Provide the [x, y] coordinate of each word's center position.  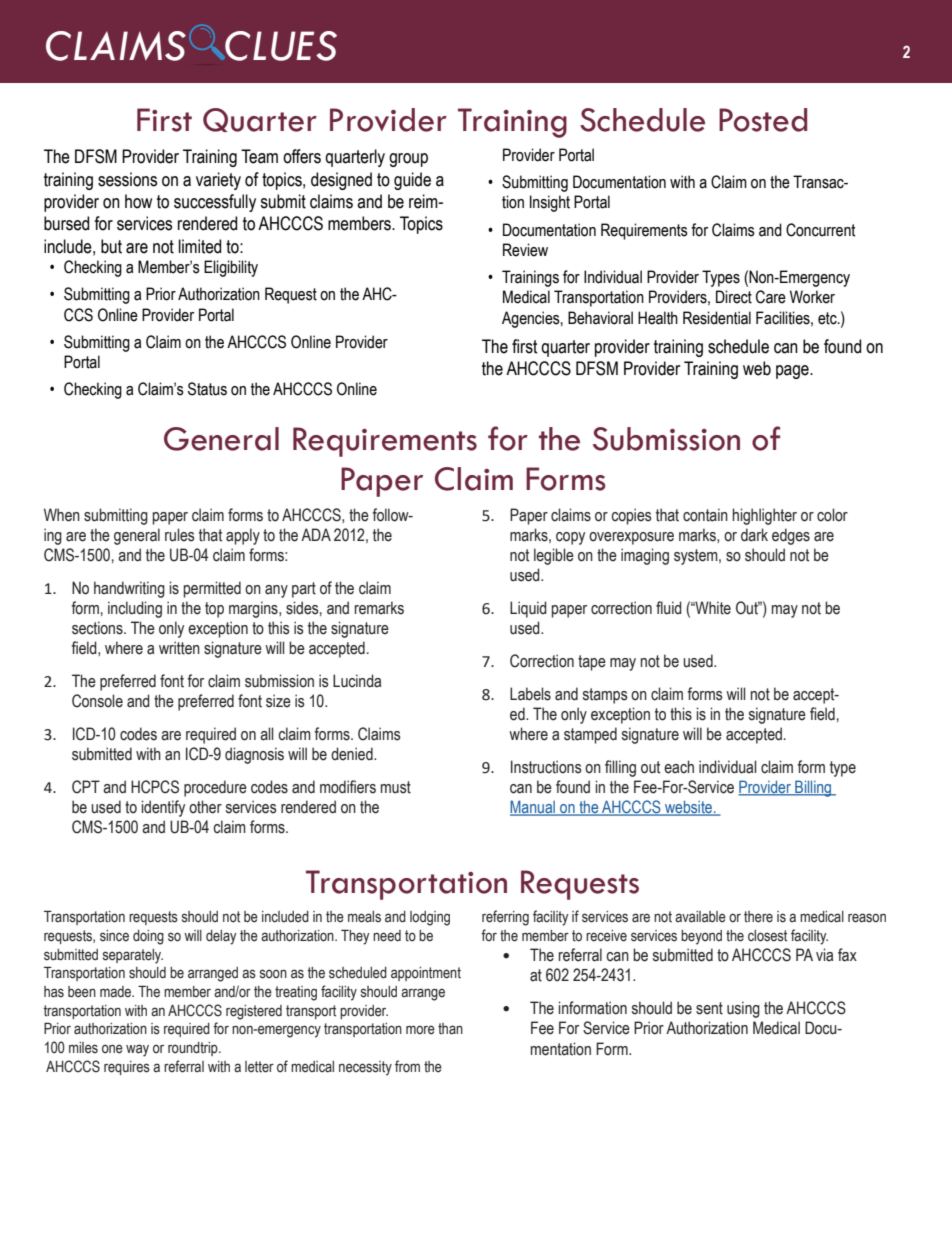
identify [163, 808]
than [450, 1029]
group [408, 160]
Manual [533, 808]
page [793, 372]
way [137, 1050]
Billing [813, 788]
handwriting [129, 589]
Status [207, 389]
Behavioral [600, 318]
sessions [127, 179]
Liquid [528, 609]
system [697, 557]
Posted [763, 120]
